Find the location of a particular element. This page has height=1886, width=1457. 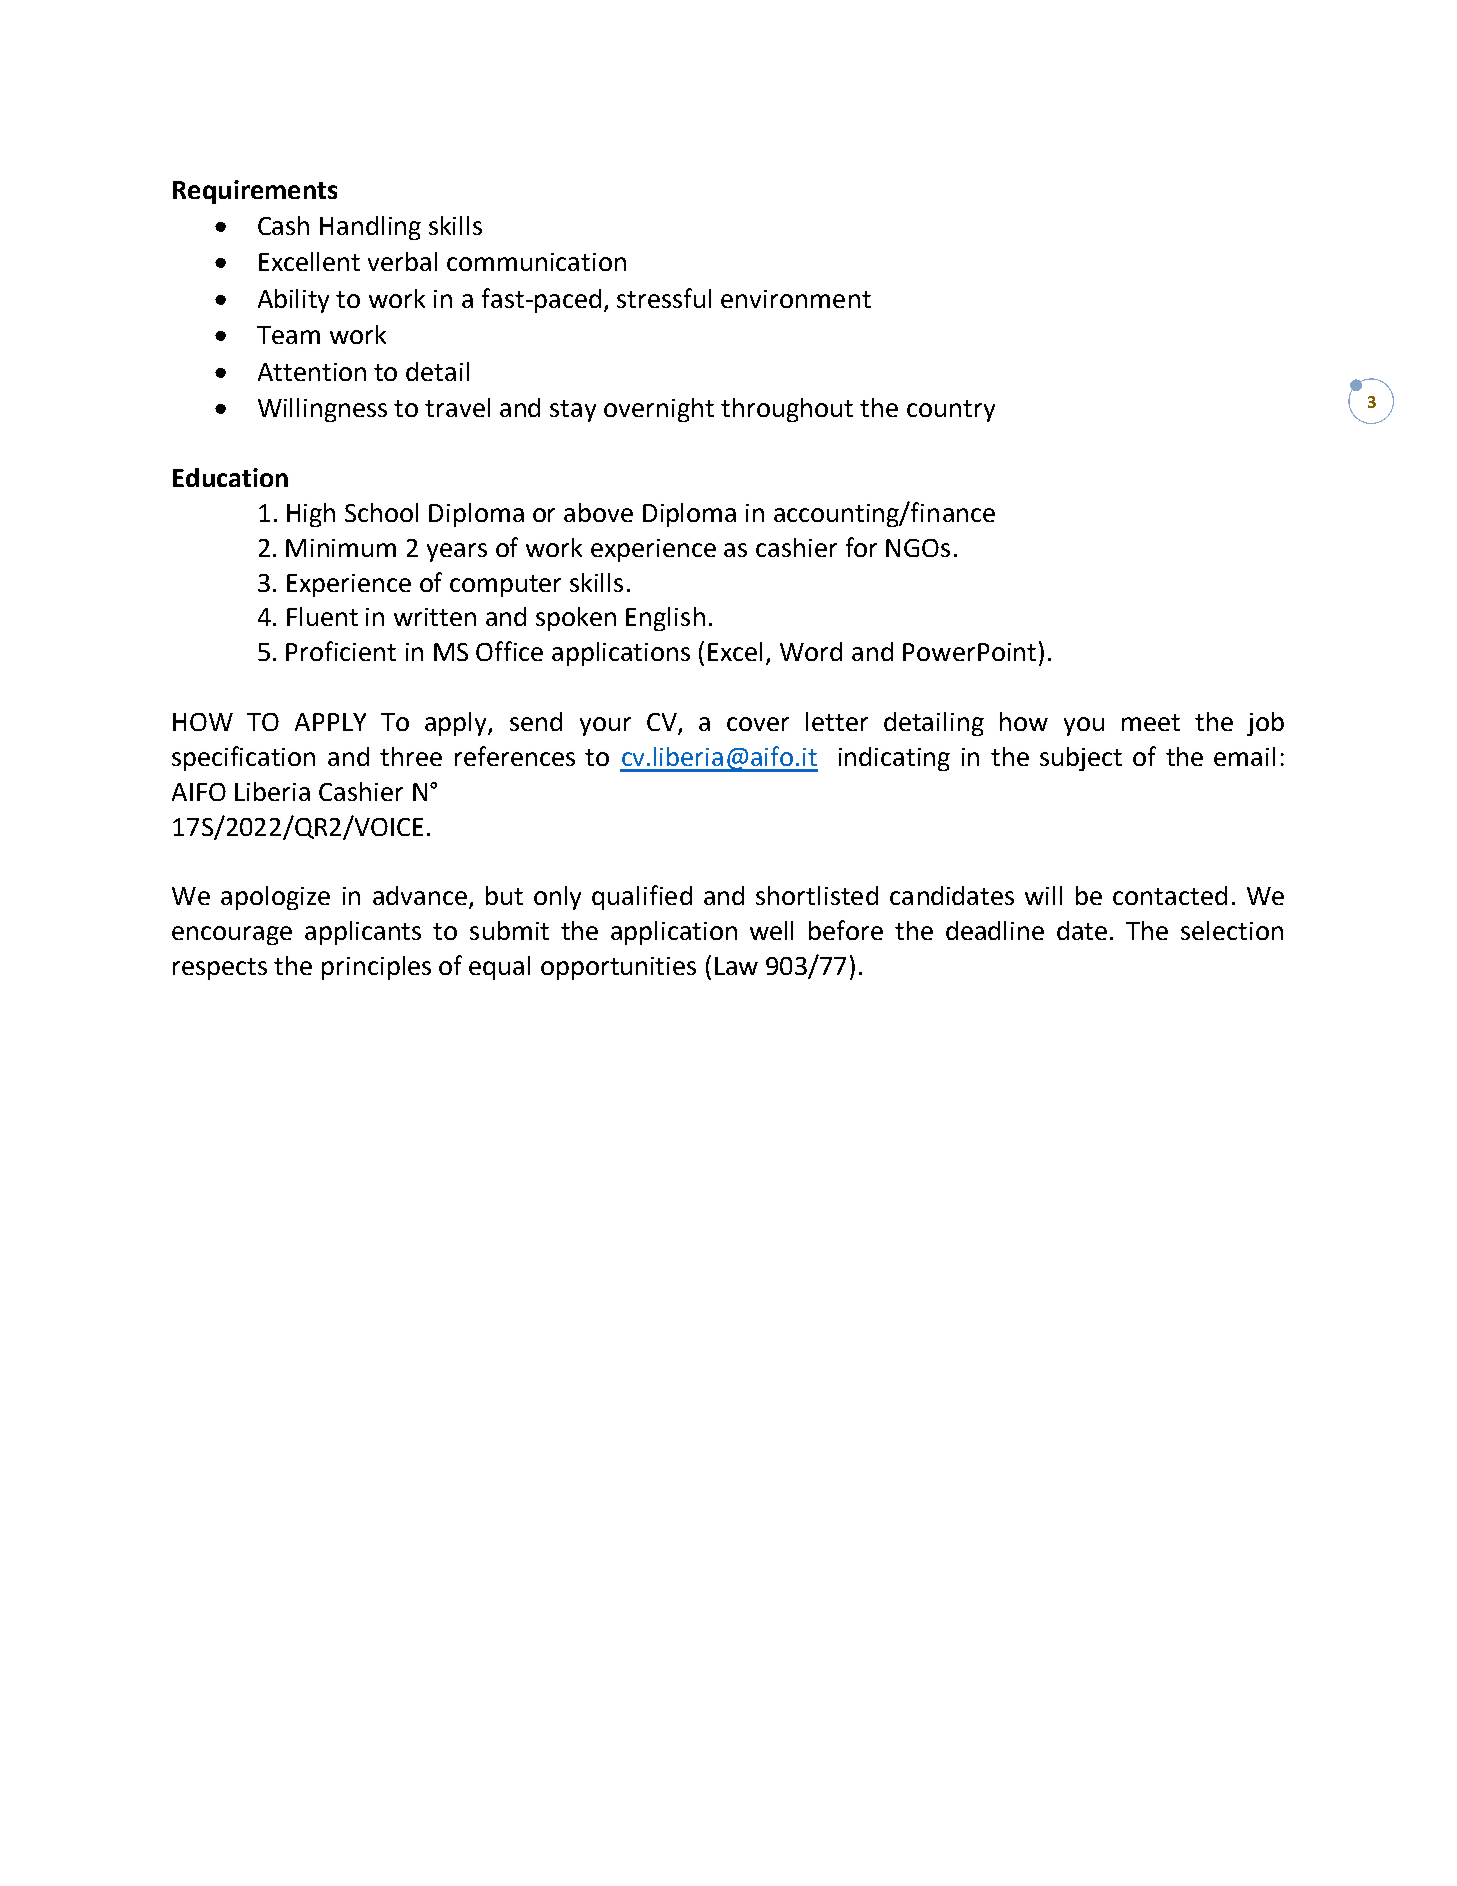

stressful is located at coordinates (664, 298).
